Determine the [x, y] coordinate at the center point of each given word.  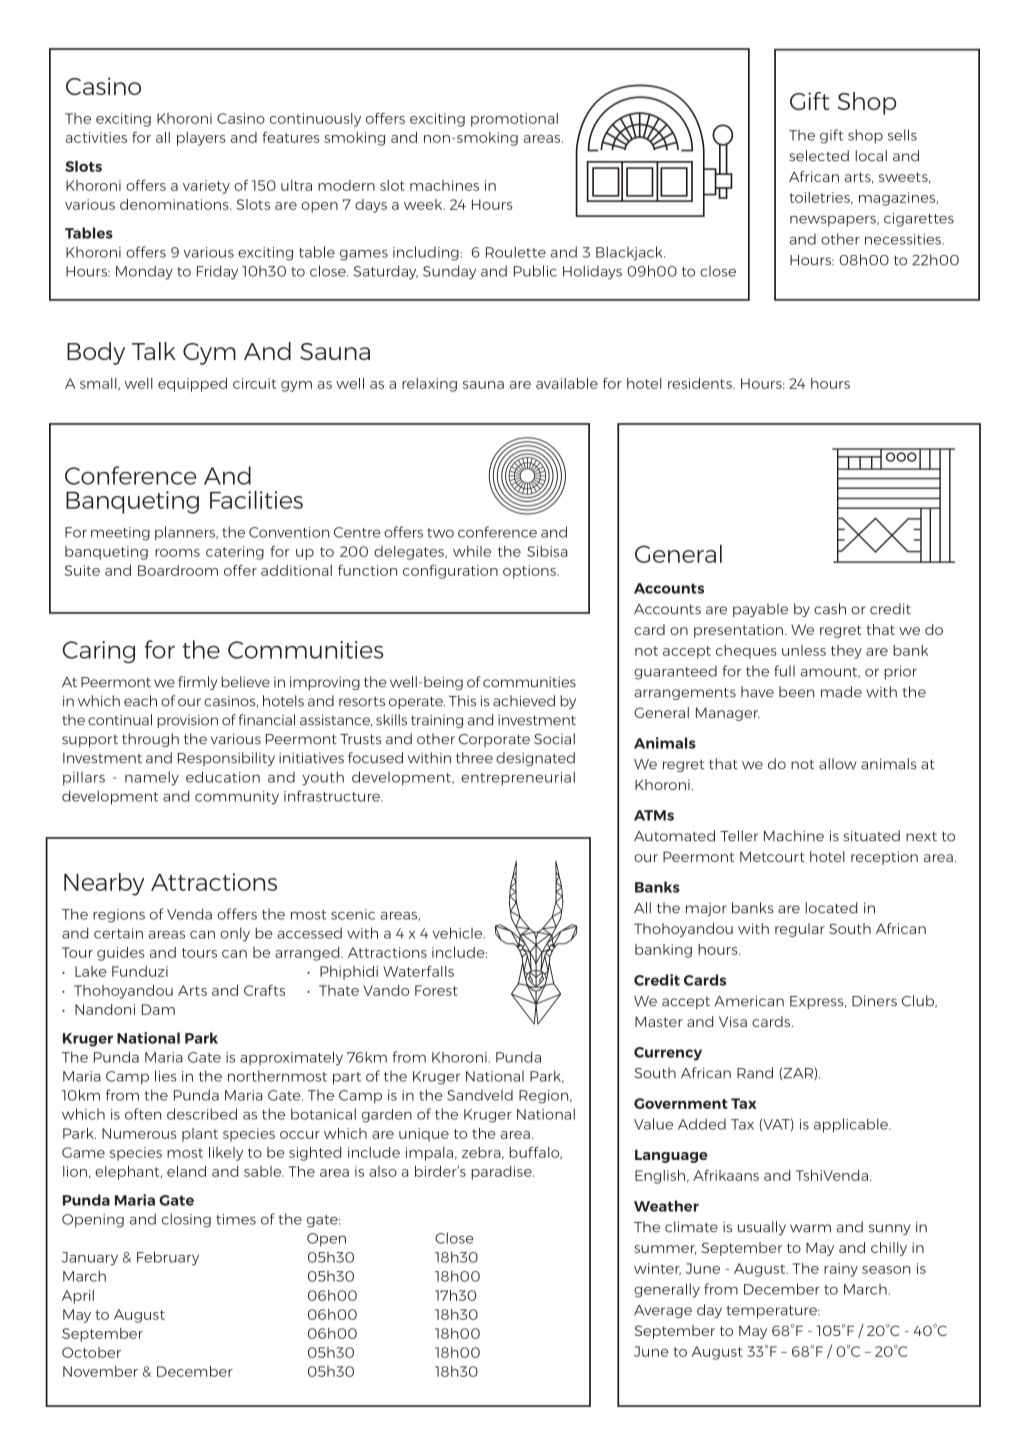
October [91, 1352]
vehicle [459, 933]
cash [830, 609]
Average [663, 1311]
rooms [177, 553]
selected [819, 156]
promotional [514, 120]
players [201, 139]
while [472, 551]
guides [121, 954]
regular [800, 930]
